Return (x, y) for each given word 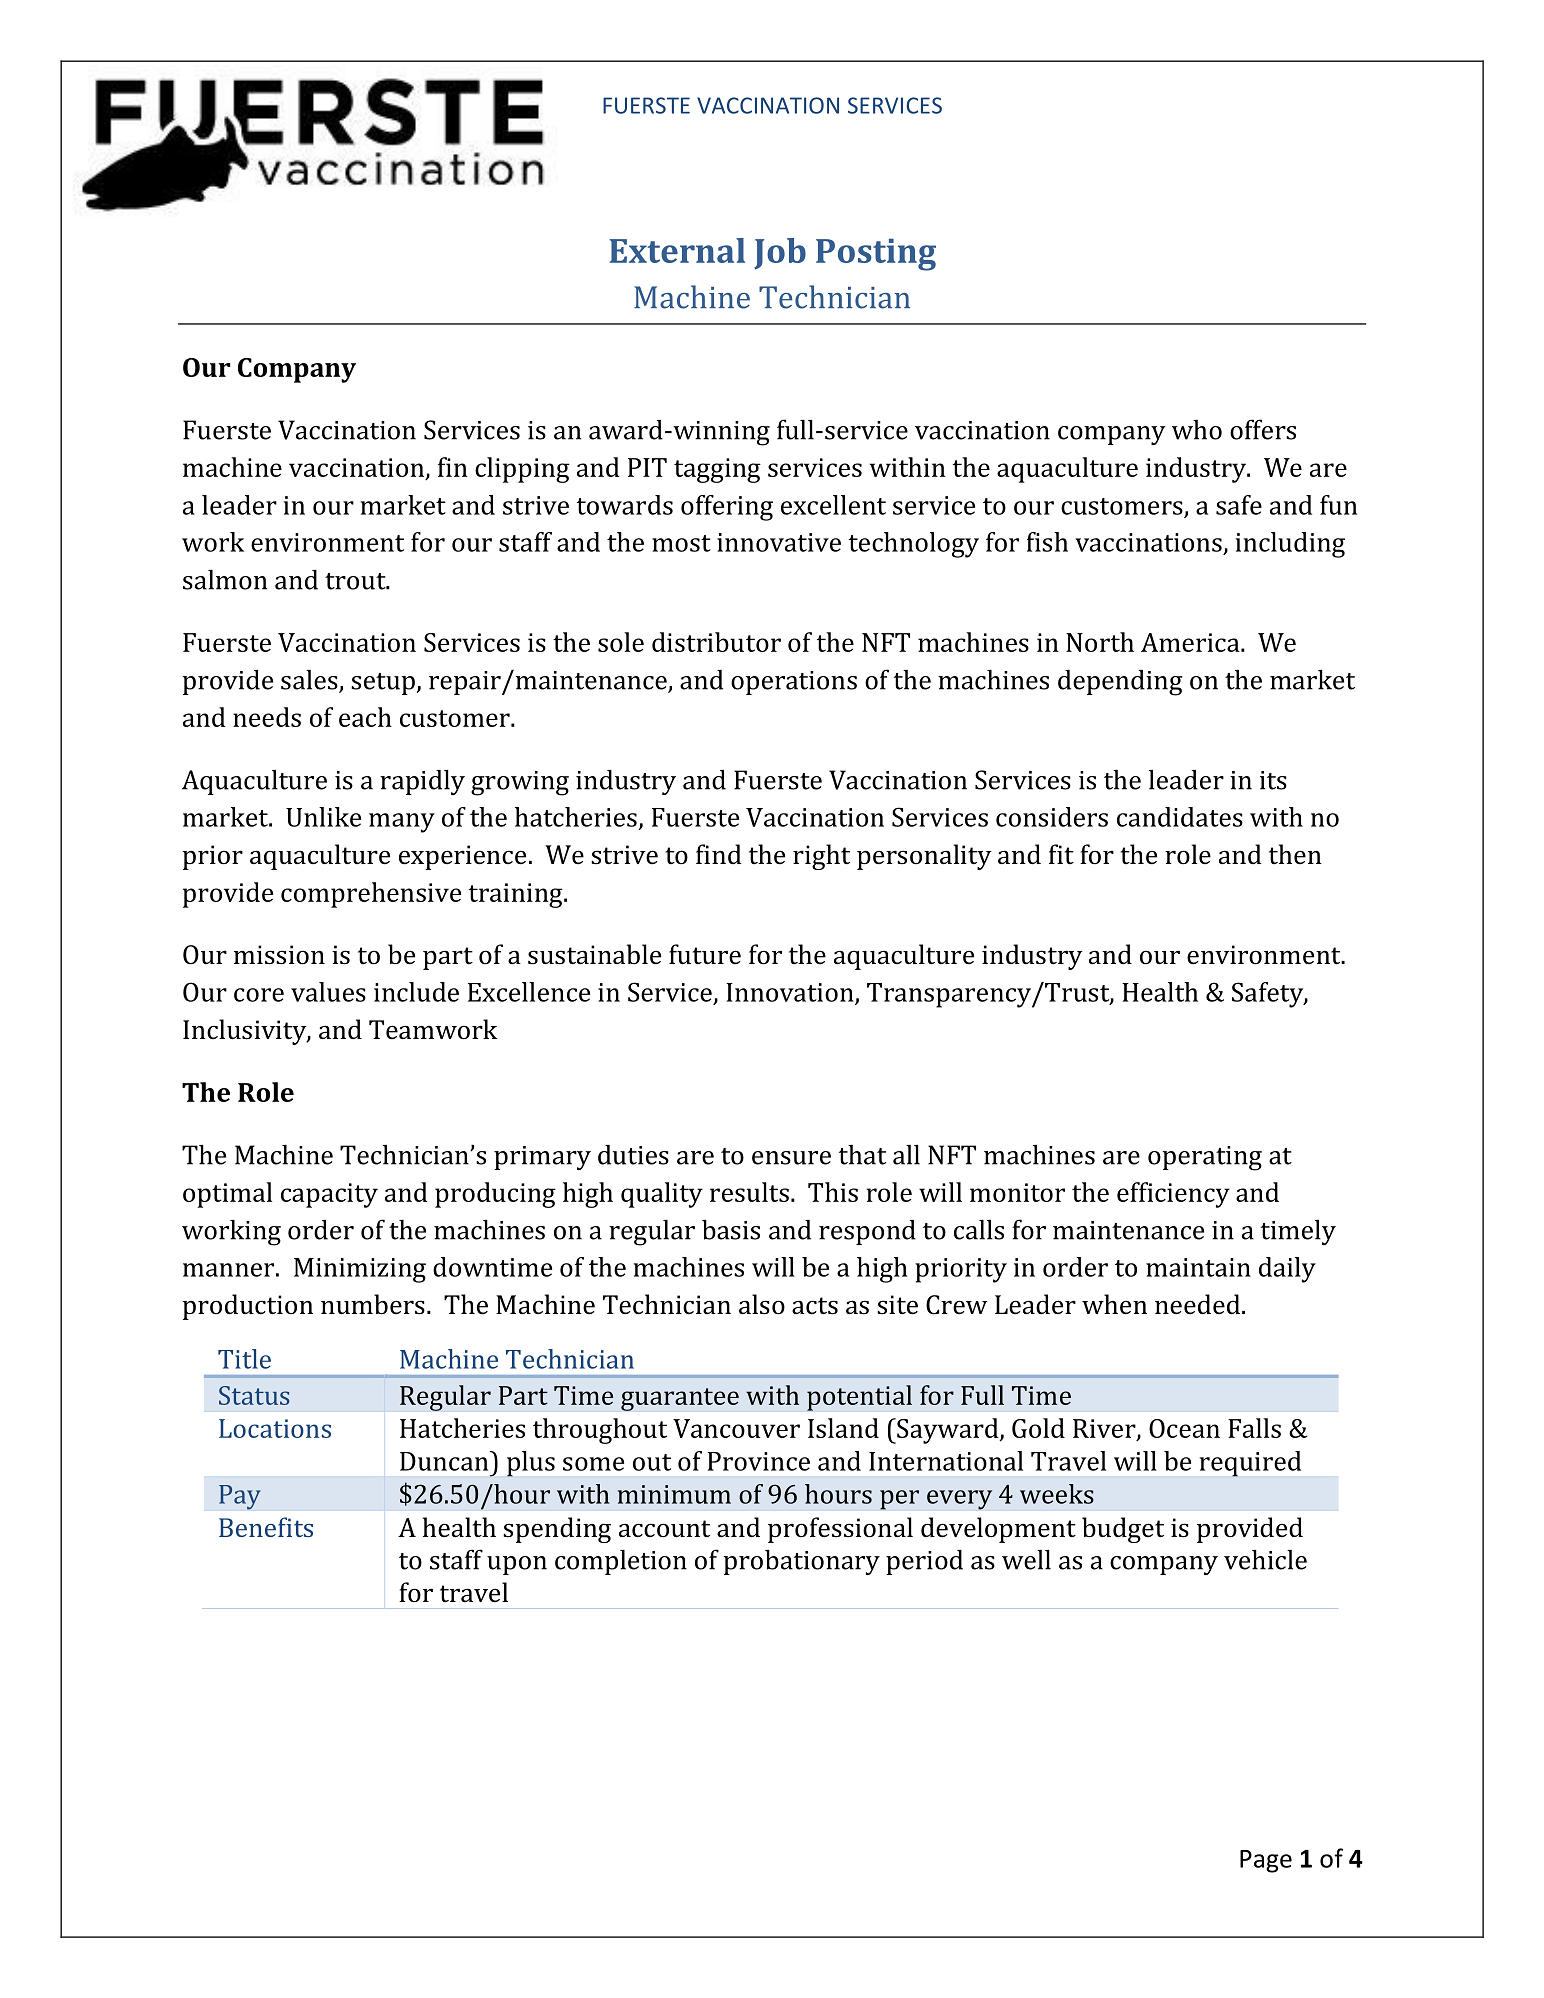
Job (780, 254)
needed (1199, 1304)
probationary (802, 1562)
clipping (522, 470)
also (762, 1304)
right (821, 857)
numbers (373, 1304)
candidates (1180, 817)
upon (517, 1565)
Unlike (323, 817)
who (1197, 430)
